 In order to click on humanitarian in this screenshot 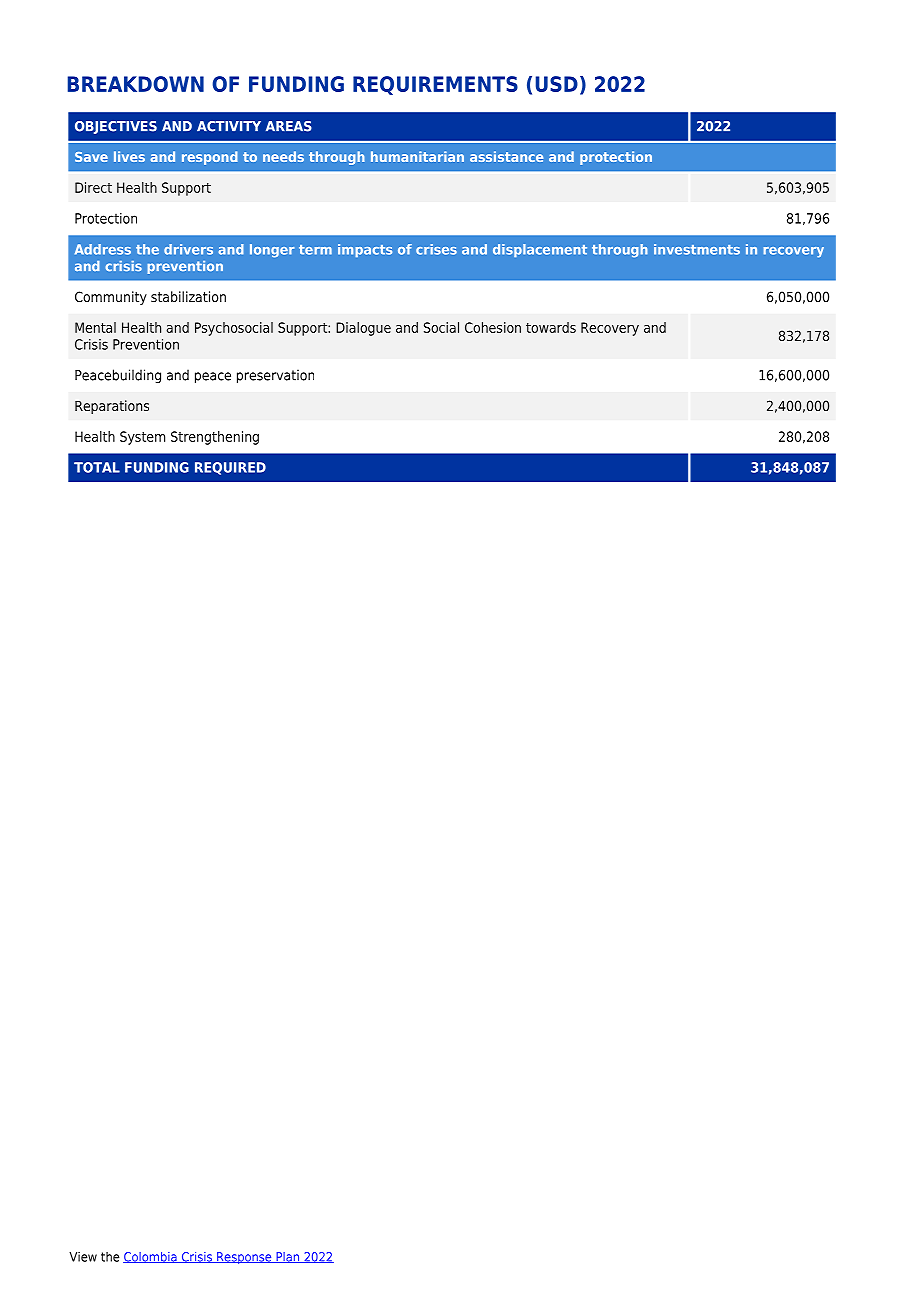, I will do `click(417, 156)`.
